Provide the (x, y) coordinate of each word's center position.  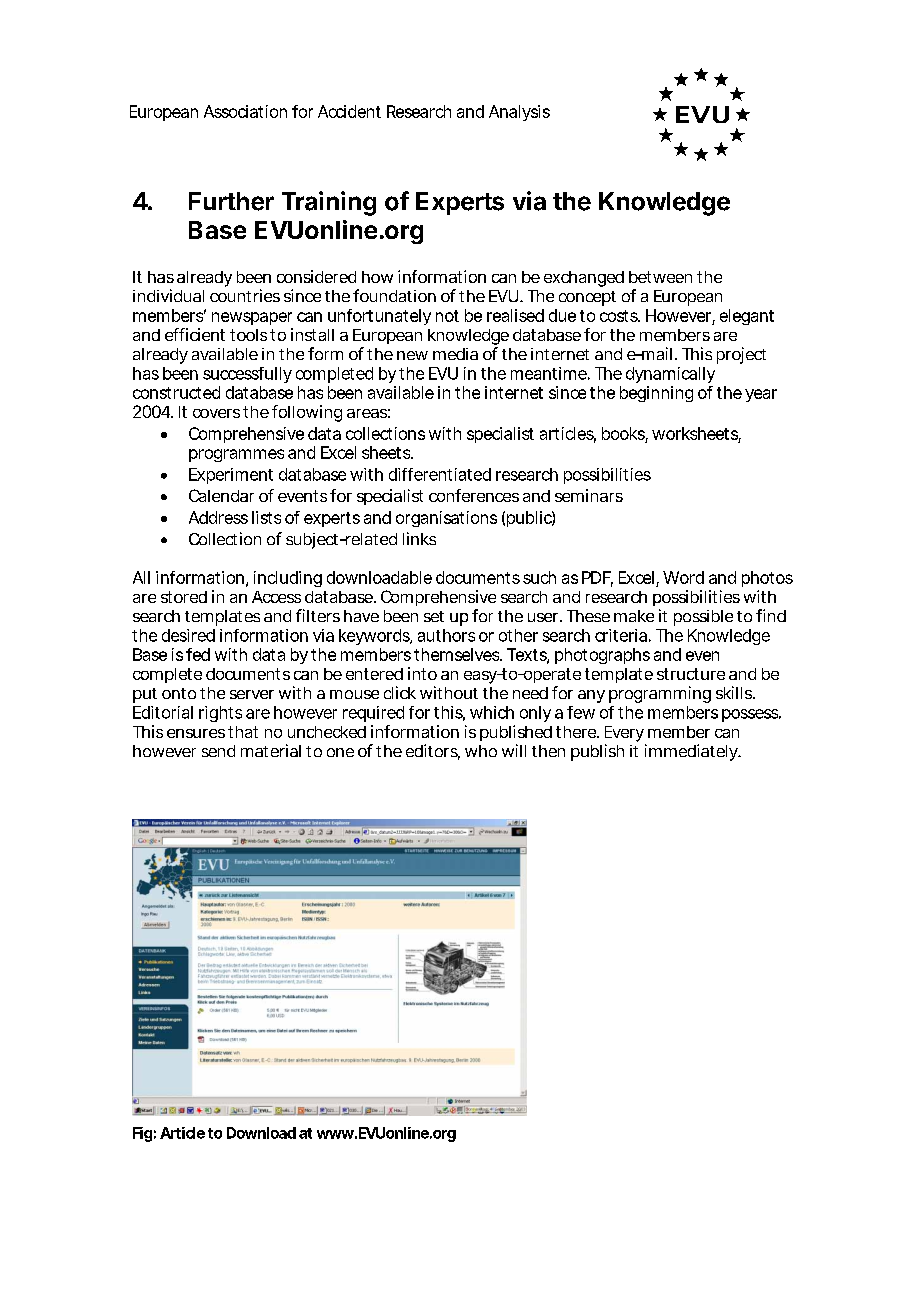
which (492, 712)
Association (245, 111)
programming (660, 694)
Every (624, 734)
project (741, 355)
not (447, 316)
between (660, 277)
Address (218, 517)
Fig (142, 1134)
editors (433, 752)
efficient (195, 334)
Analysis (519, 113)
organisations (446, 519)
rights (220, 714)
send (218, 751)
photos (767, 579)
